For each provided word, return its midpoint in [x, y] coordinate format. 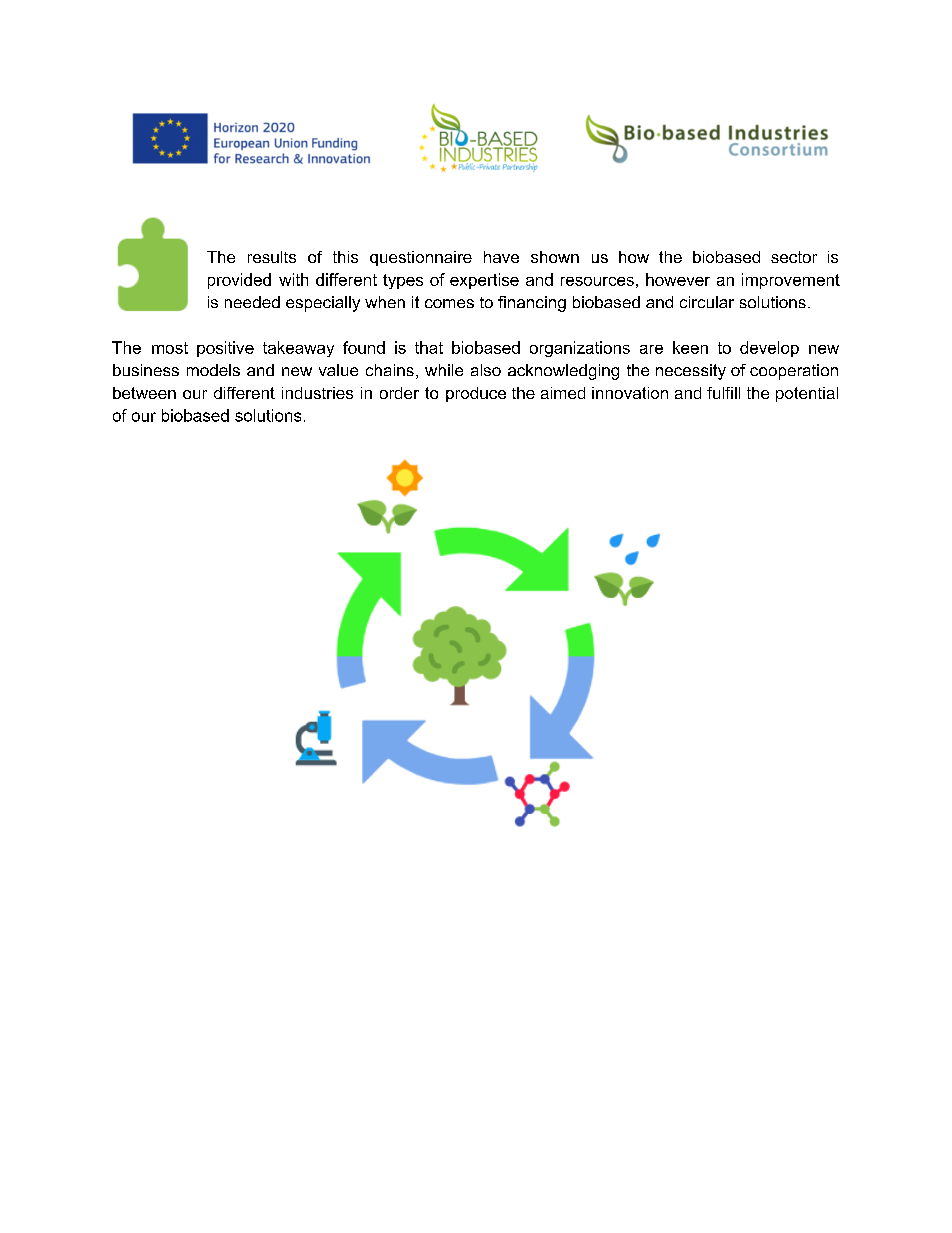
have [501, 257]
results [272, 257]
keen [690, 347]
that [429, 347]
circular [707, 302]
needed [252, 302]
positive [225, 349]
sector [794, 257]
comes [449, 303]
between [144, 393]
